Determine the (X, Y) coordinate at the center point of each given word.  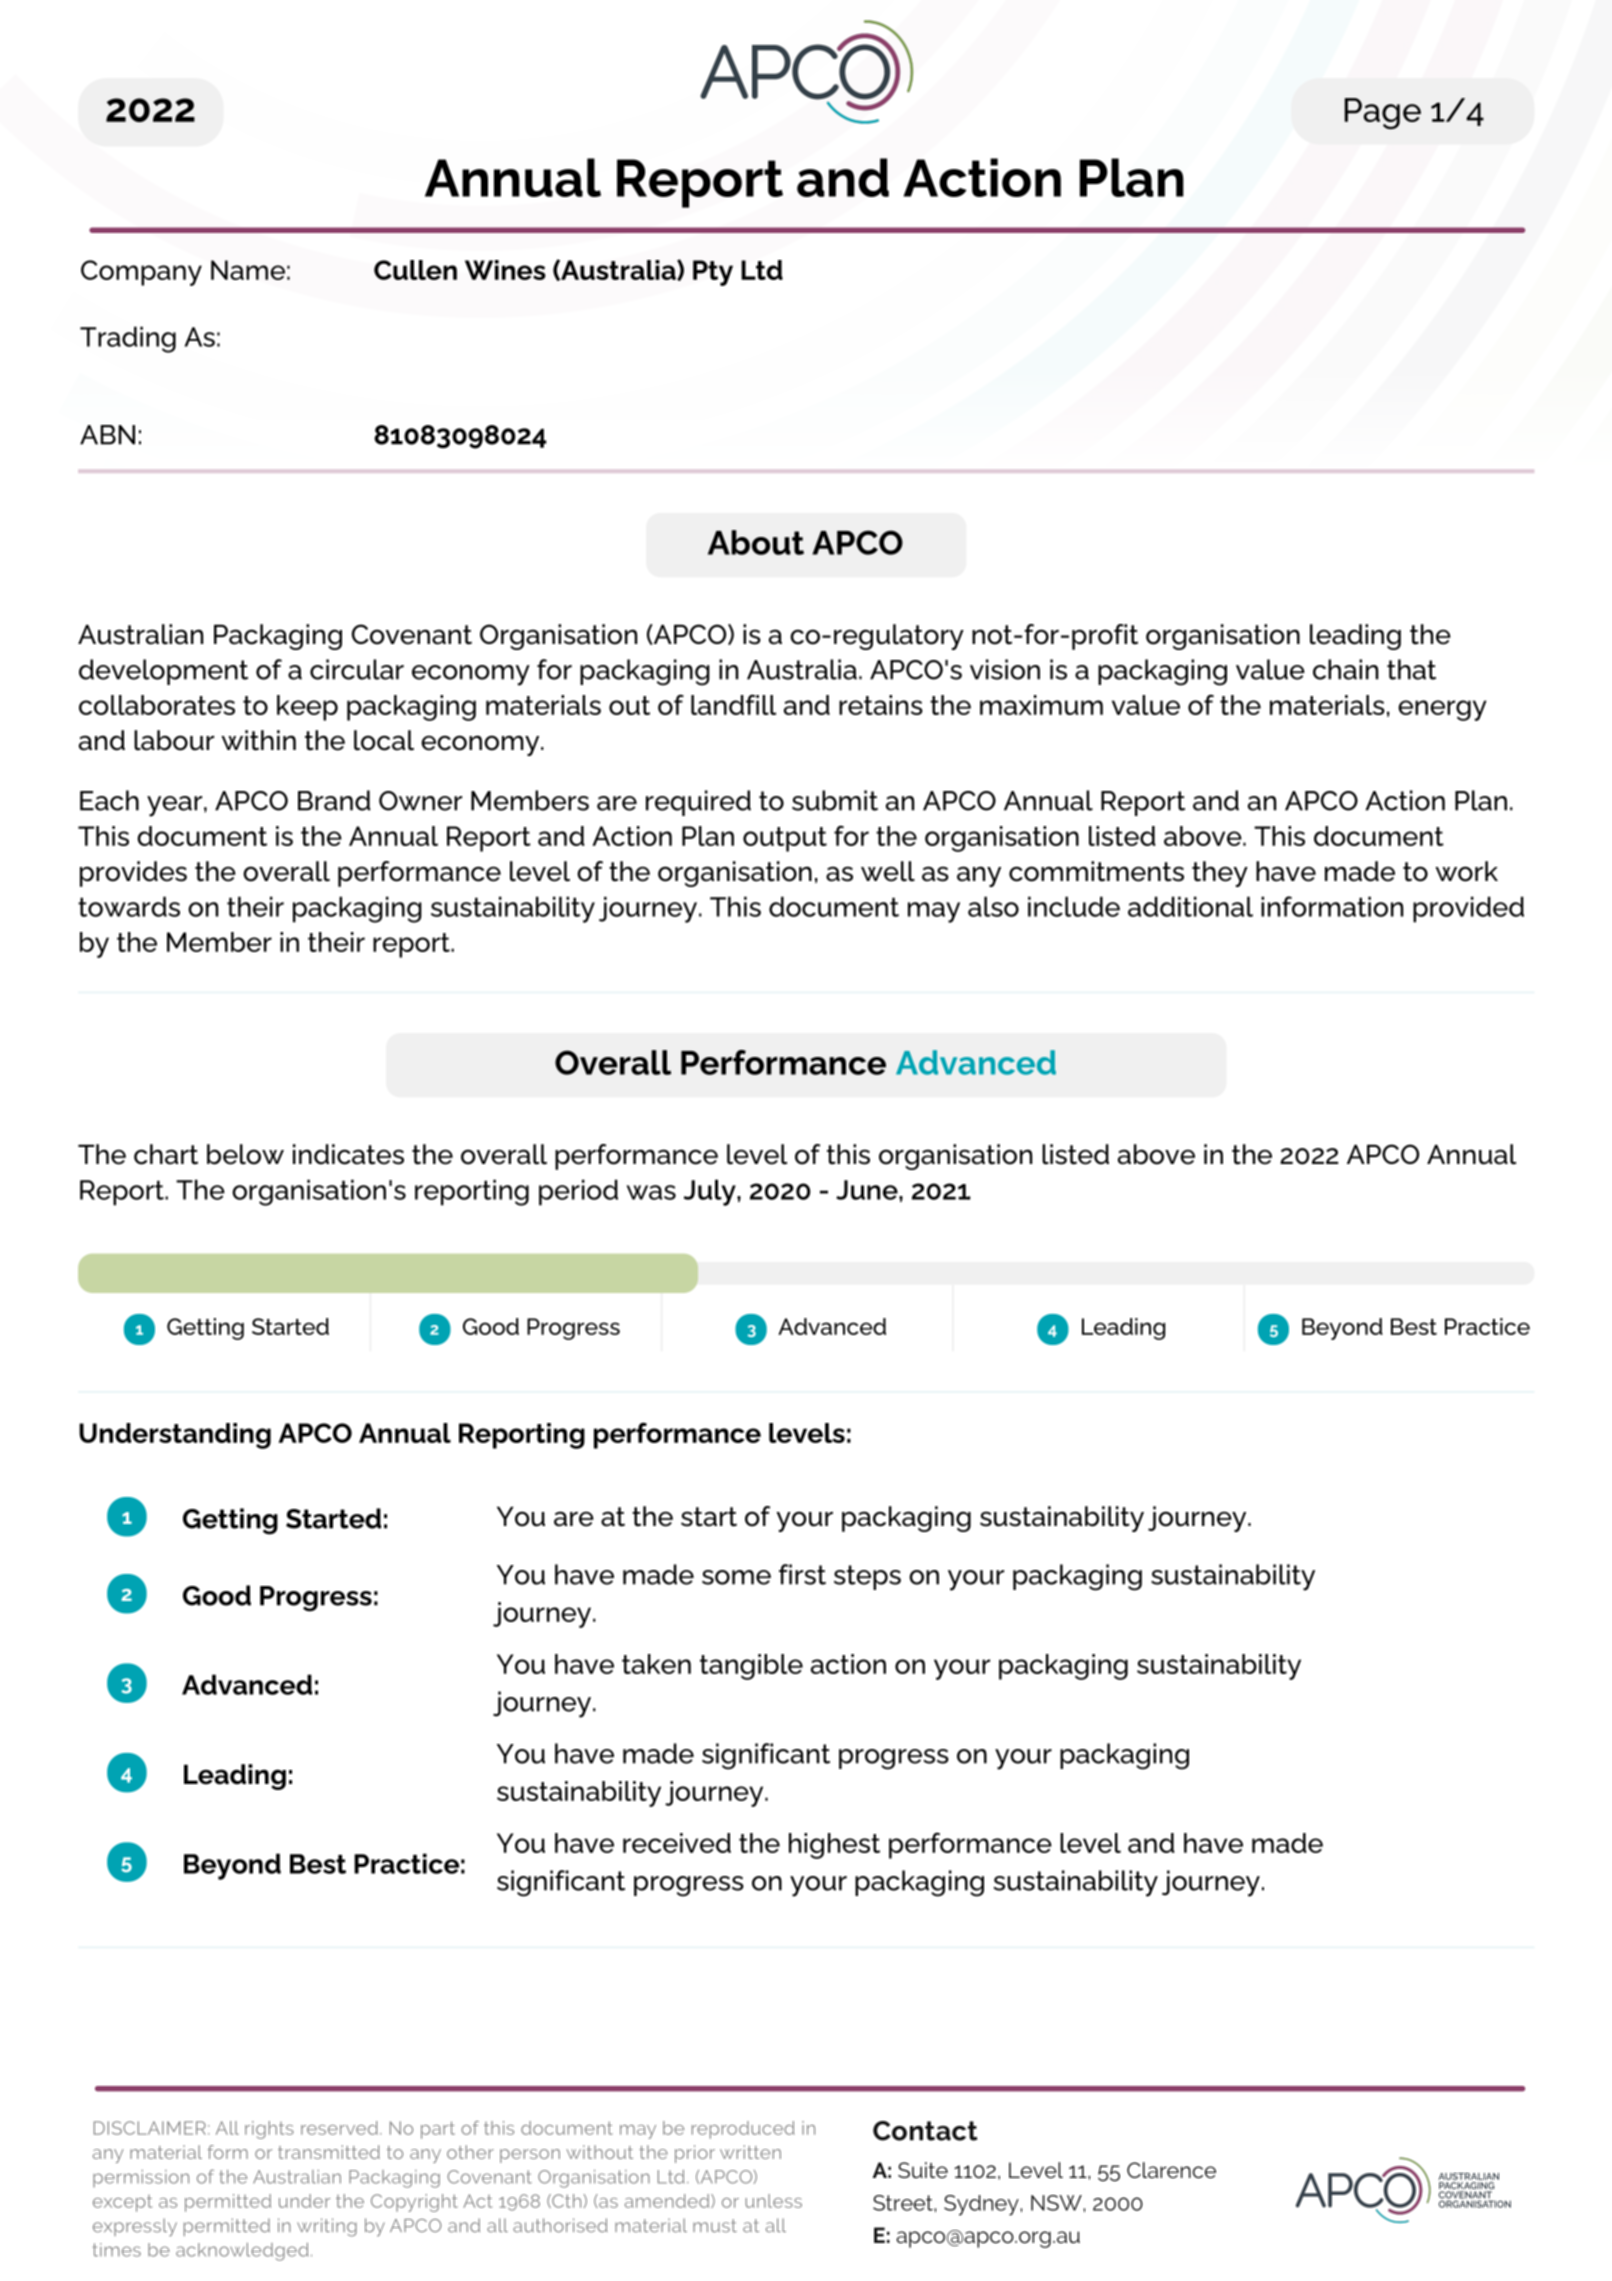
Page (1383, 113)
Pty (713, 273)
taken (656, 1664)
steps (867, 1577)
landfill (733, 704)
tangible (751, 1667)
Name (248, 270)
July (711, 1192)
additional (1190, 906)
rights (269, 2130)
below (245, 1154)
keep (307, 708)
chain (1345, 669)
